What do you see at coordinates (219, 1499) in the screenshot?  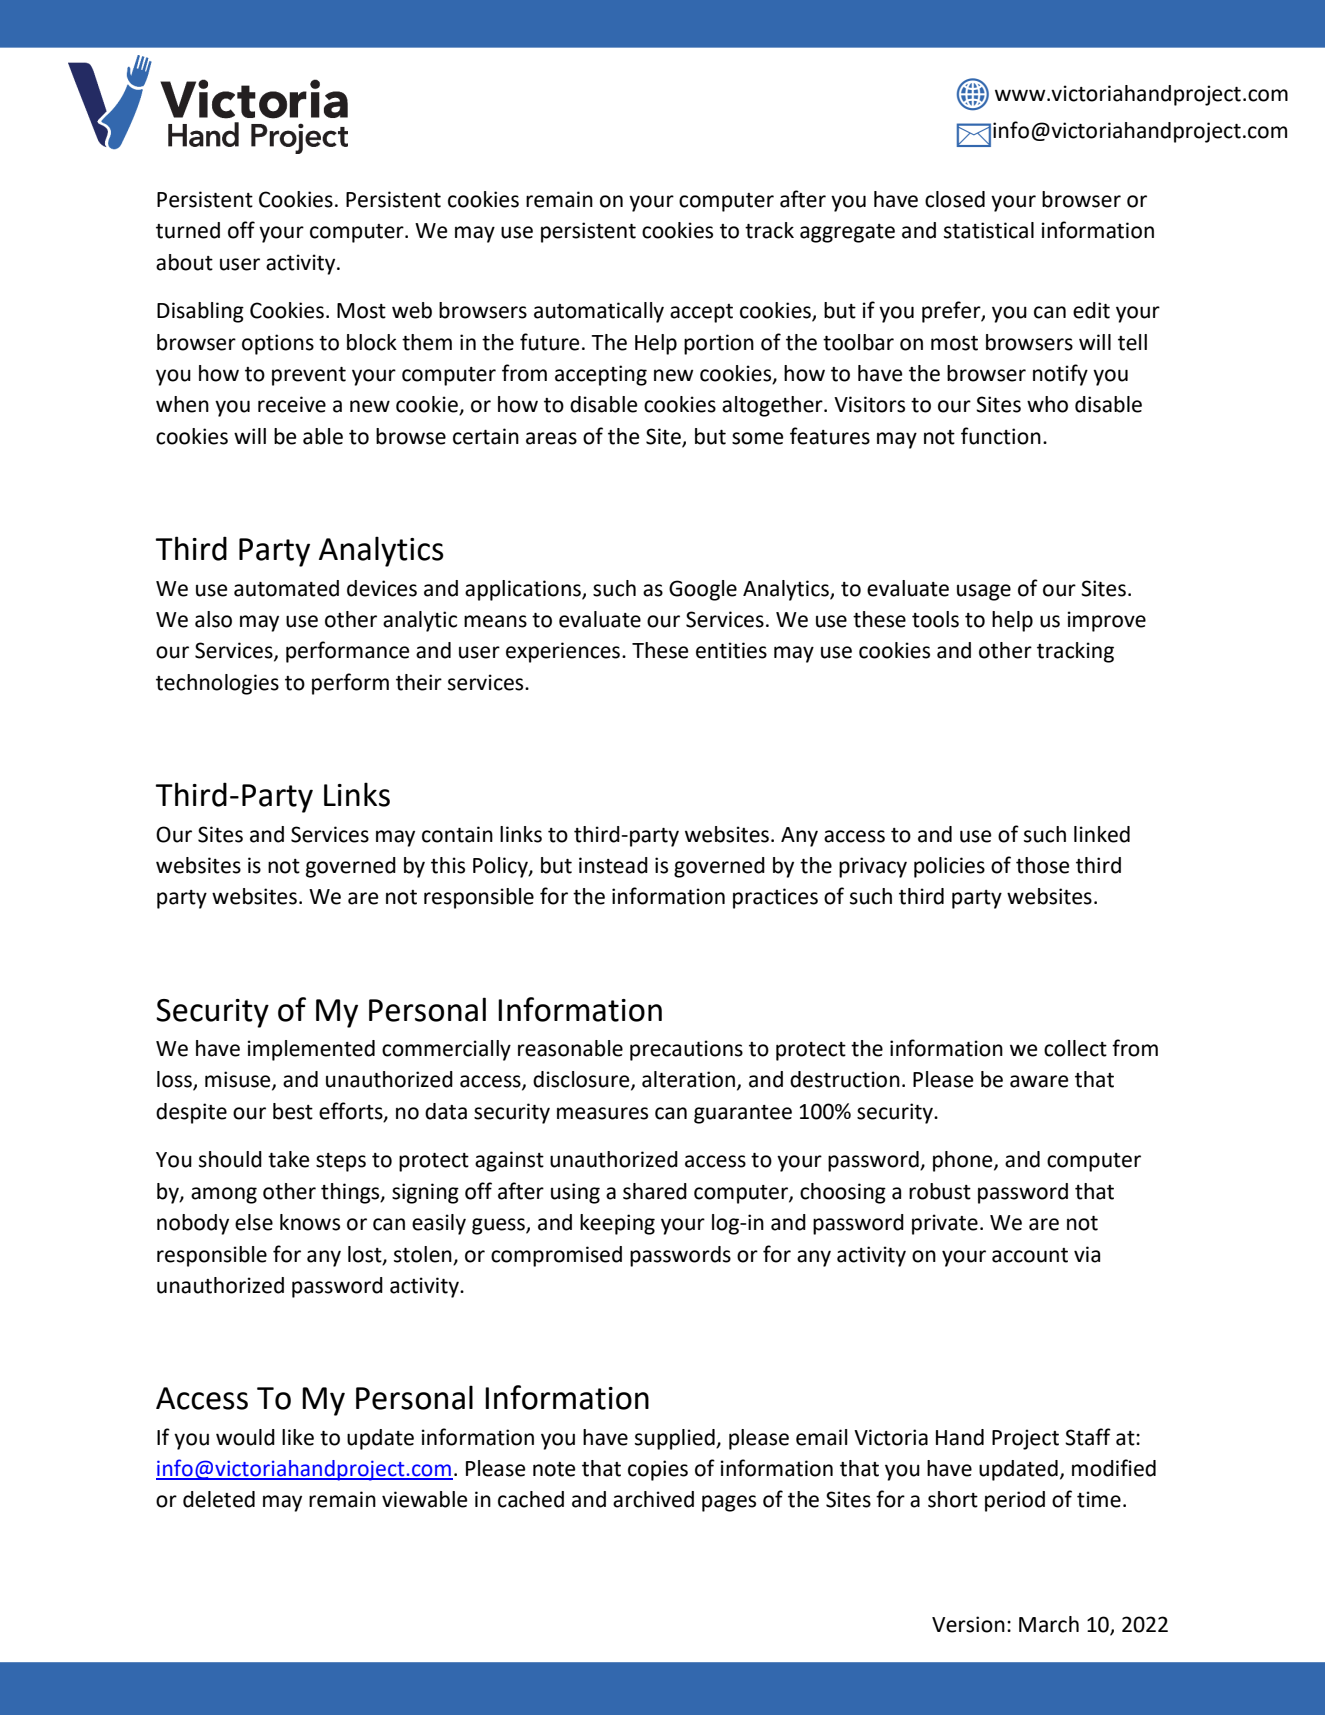 I see `deleted` at bounding box center [219, 1499].
